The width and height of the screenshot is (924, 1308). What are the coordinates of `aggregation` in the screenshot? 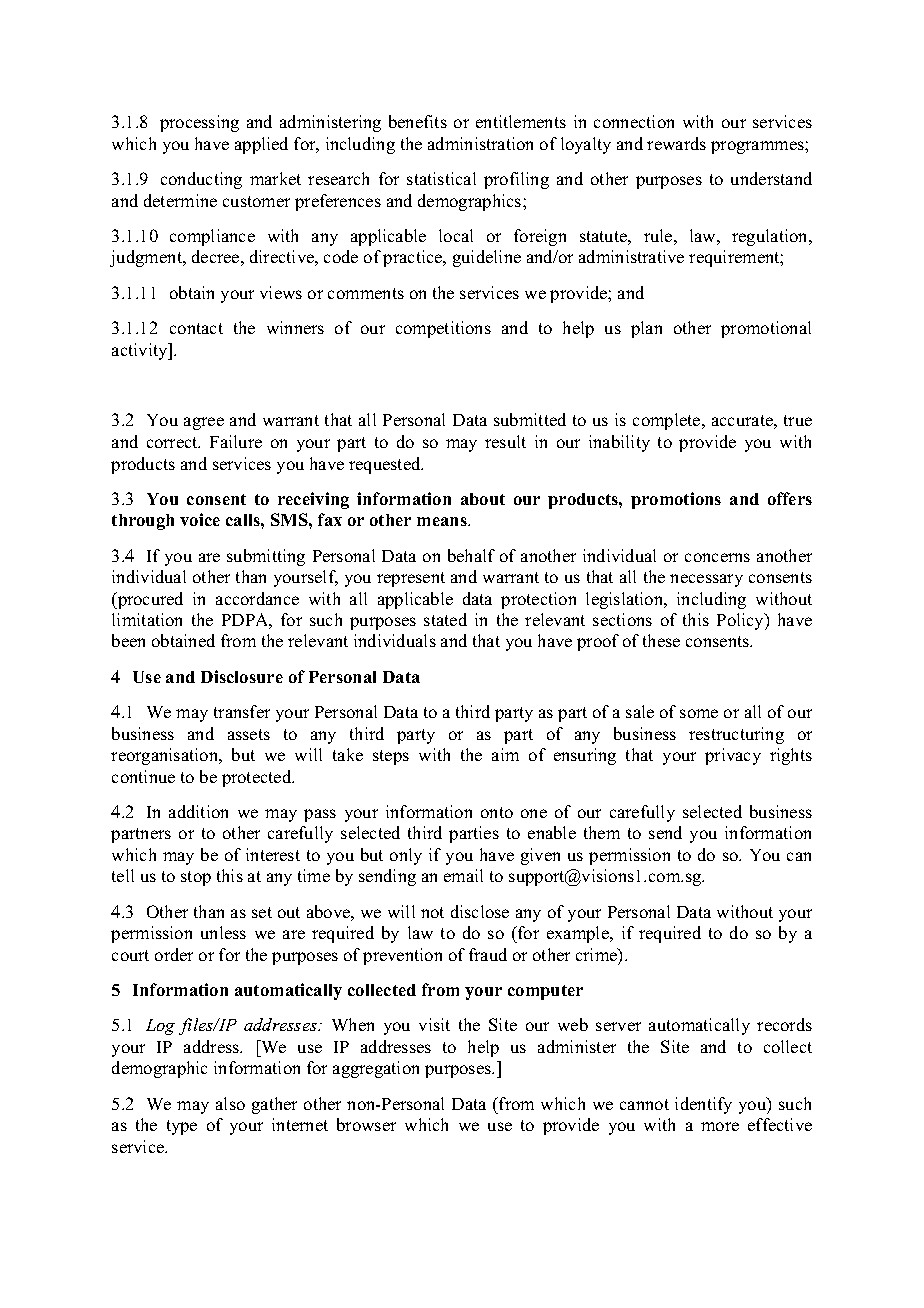 It's located at (376, 1069).
